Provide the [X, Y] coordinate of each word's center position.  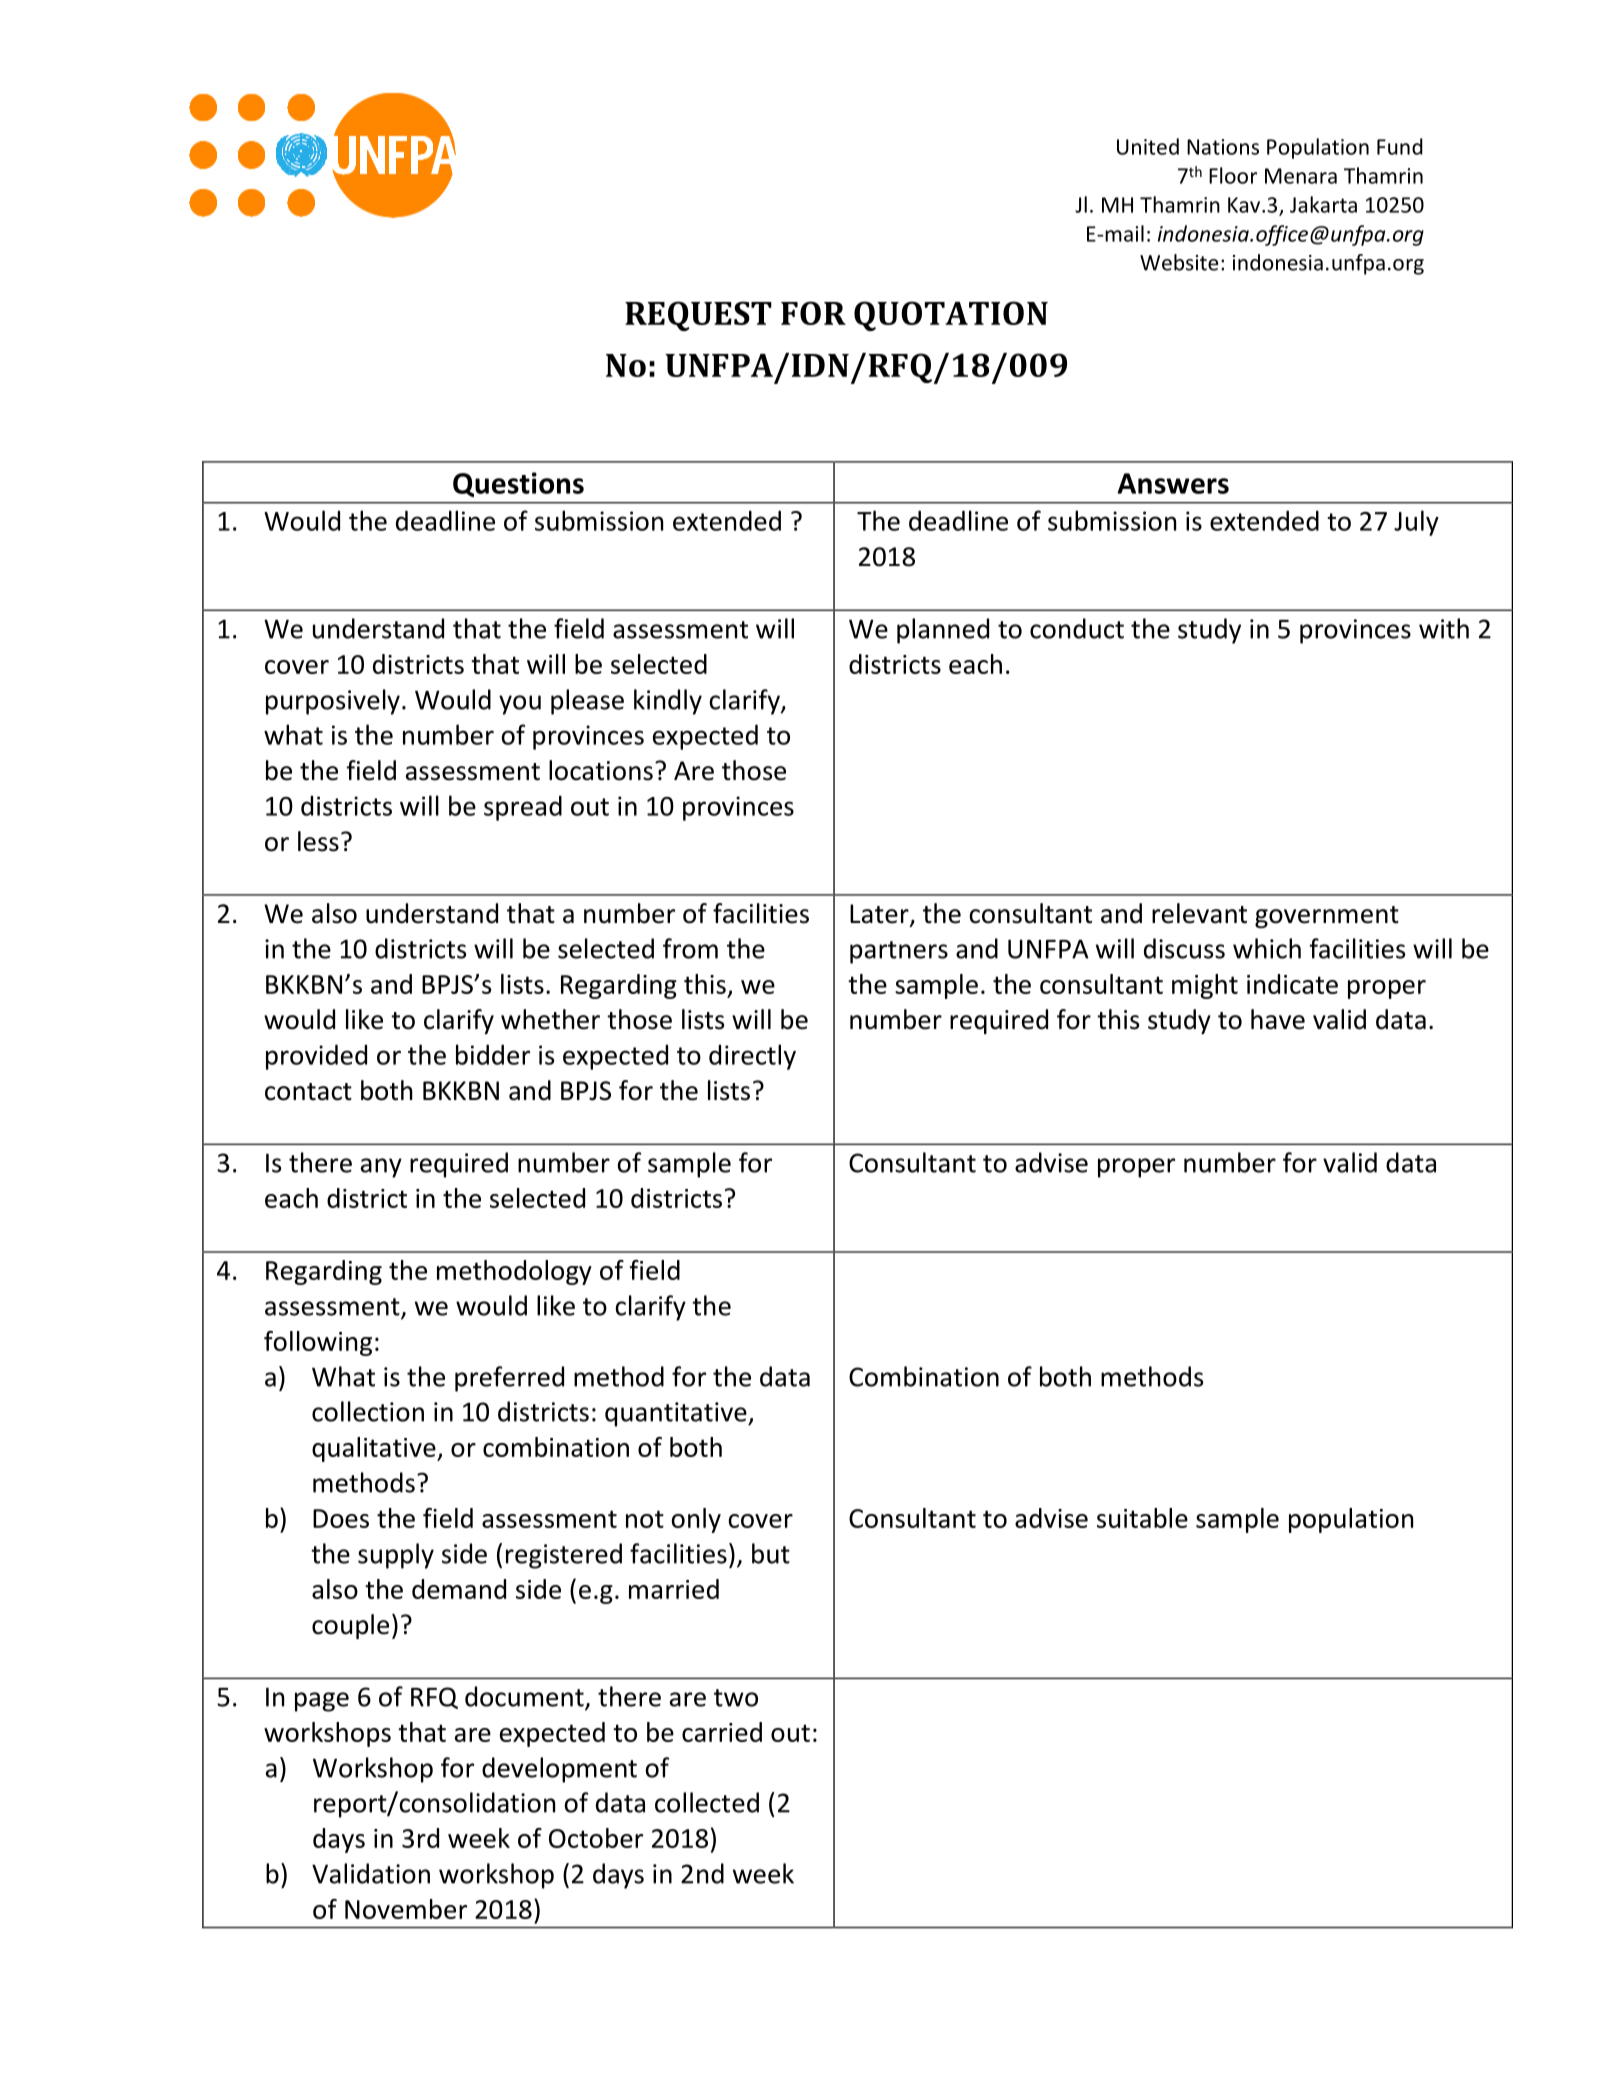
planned [943, 631]
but [771, 1553]
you [520, 705]
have [1278, 1019]
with [1444, 628]
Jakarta [1323, 204]
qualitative [375, 1449]
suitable [1142, 1518]
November [406, 1909]
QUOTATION [951, 316]
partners [899, 952]
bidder [493, 1054]
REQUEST [698, 316]
